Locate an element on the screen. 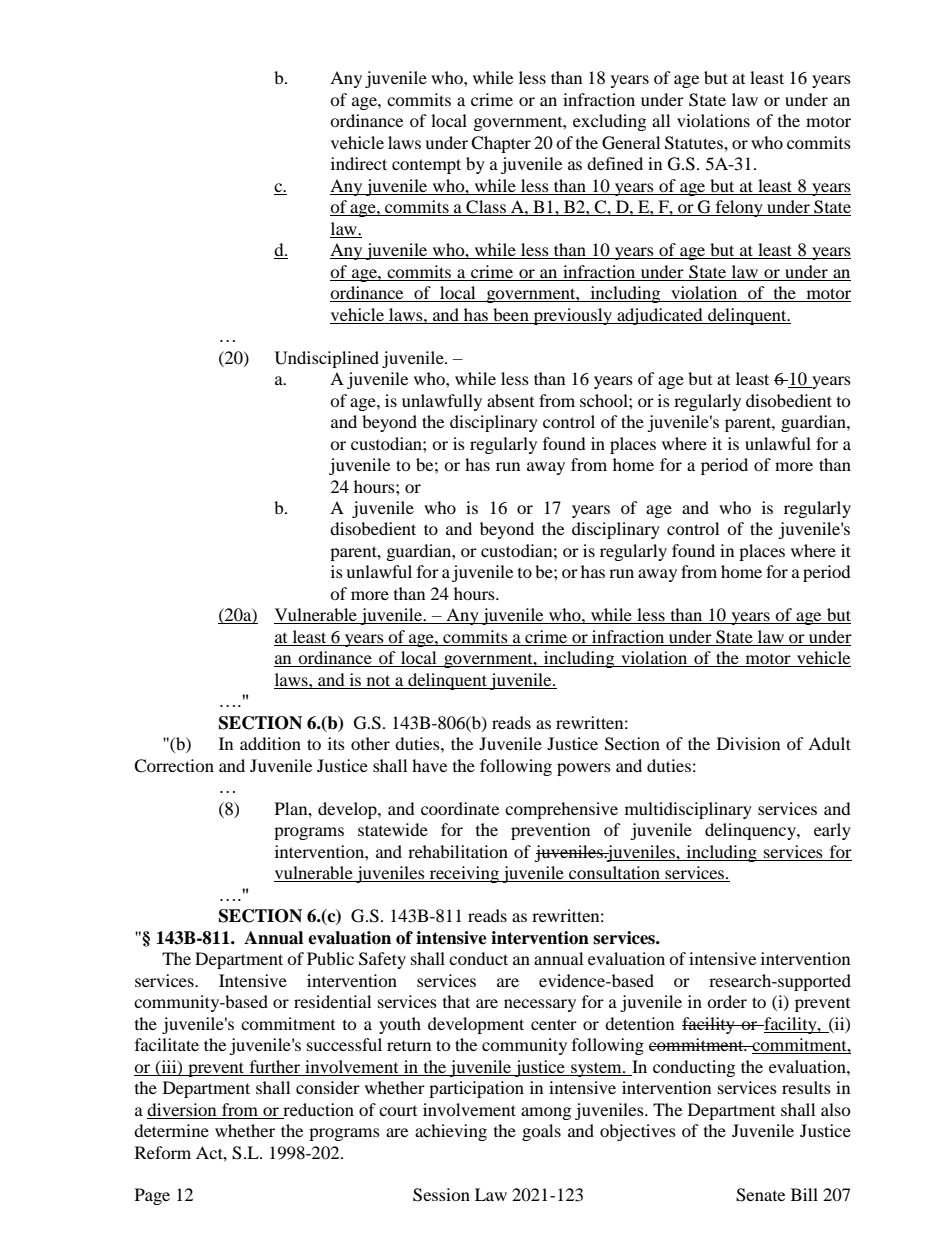 The height and width of the screenshot is (1233, 952). felony is located at coordinates (739, 208).
